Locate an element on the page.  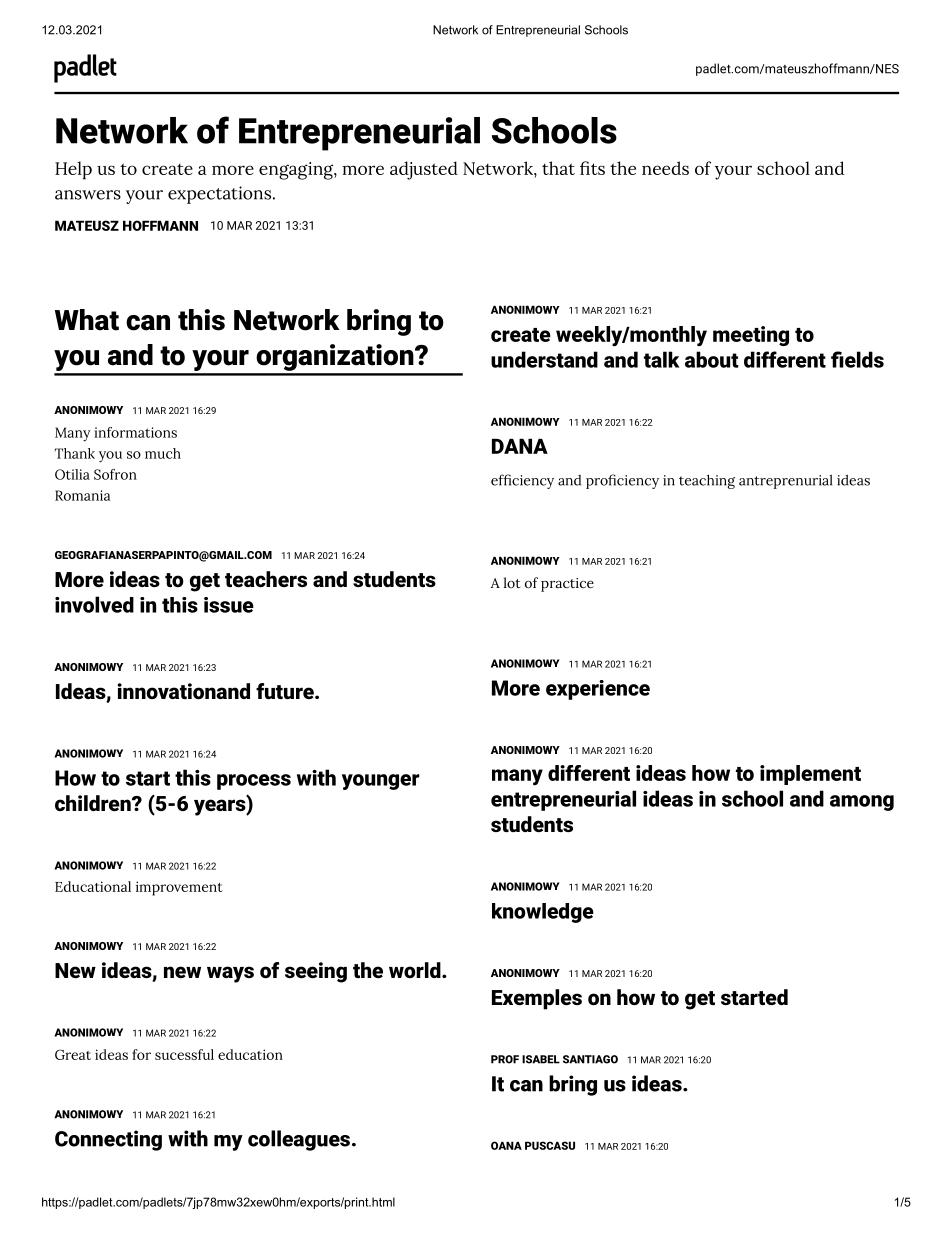
expectations is located at coordinates (221, 195).
